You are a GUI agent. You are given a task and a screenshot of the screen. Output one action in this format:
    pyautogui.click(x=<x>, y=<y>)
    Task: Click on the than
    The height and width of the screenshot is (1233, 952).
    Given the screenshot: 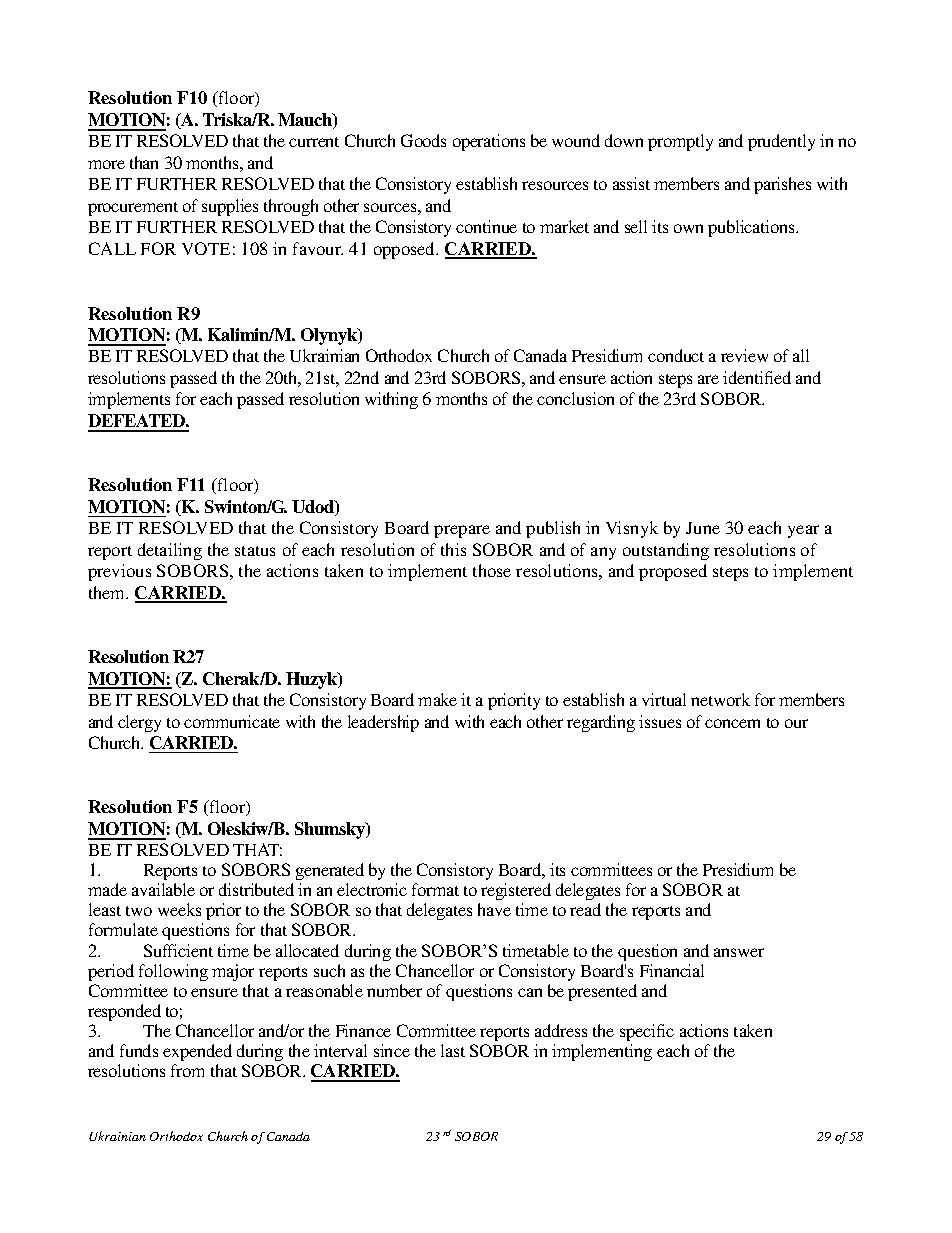 What is the action you would take?
    pyautogui.click(x=144, y=162)
